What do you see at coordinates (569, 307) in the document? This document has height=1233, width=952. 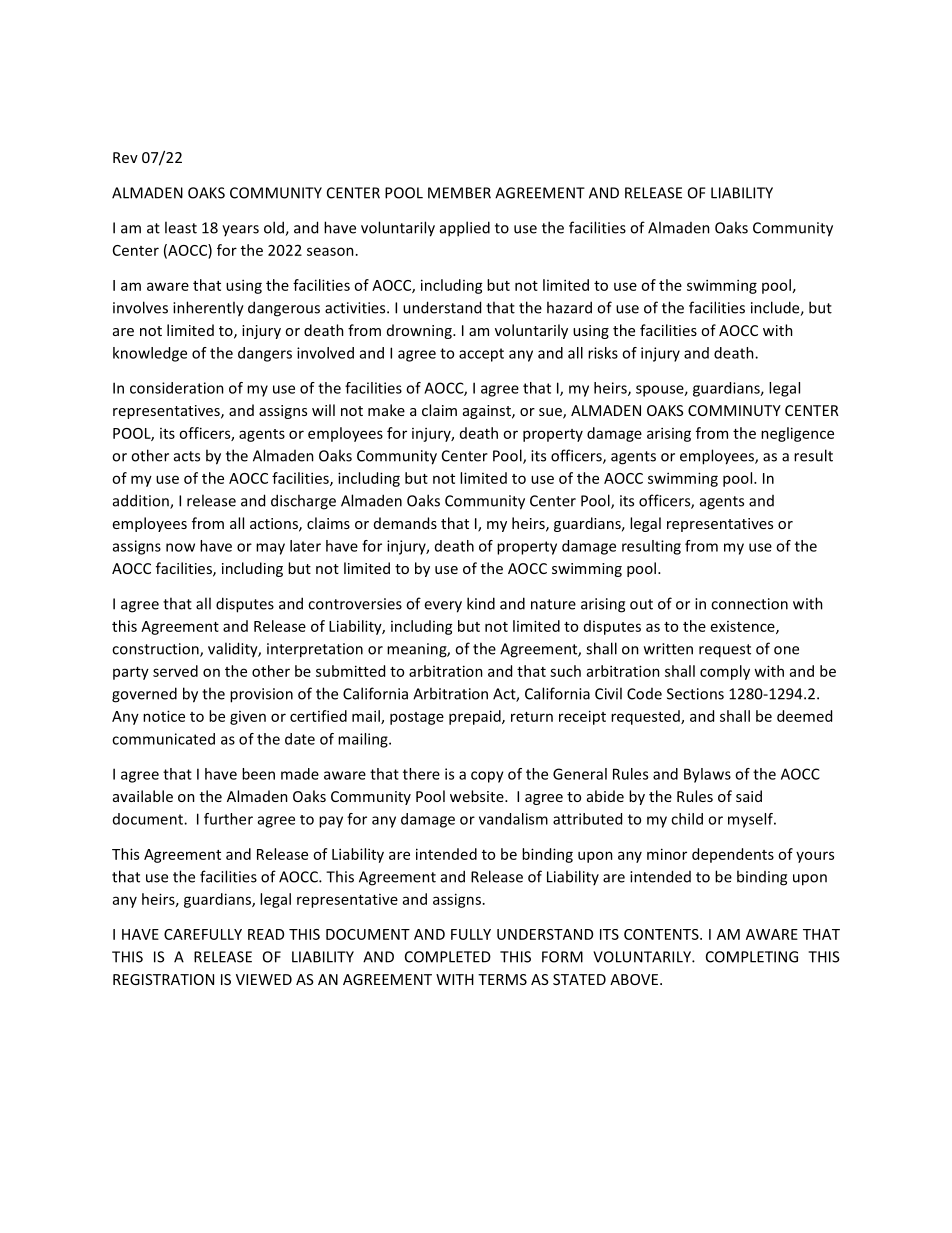 I see `hazard` at bounding box center [569, 307].
